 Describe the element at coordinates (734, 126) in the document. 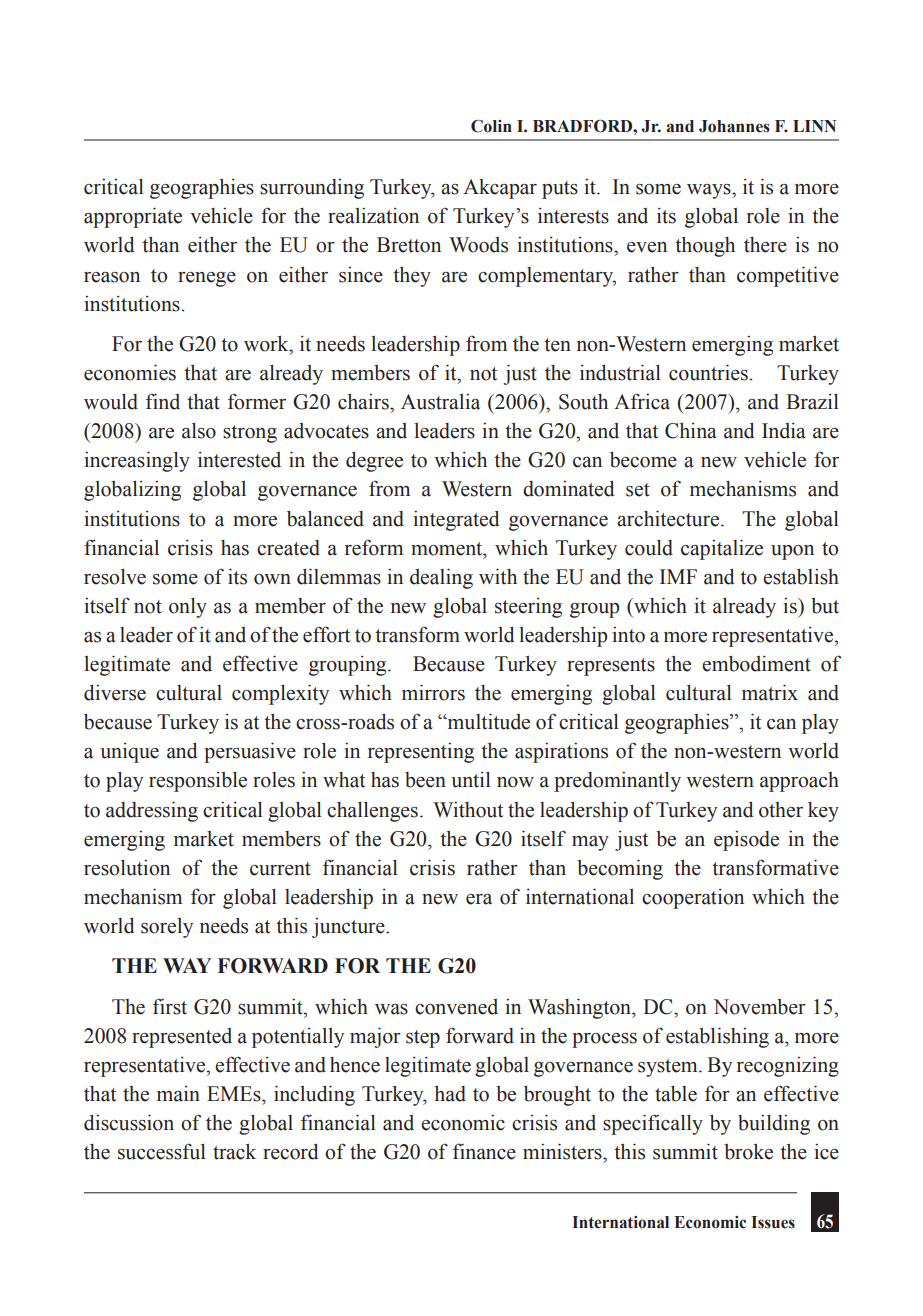

I see `Johannes` at that location.
